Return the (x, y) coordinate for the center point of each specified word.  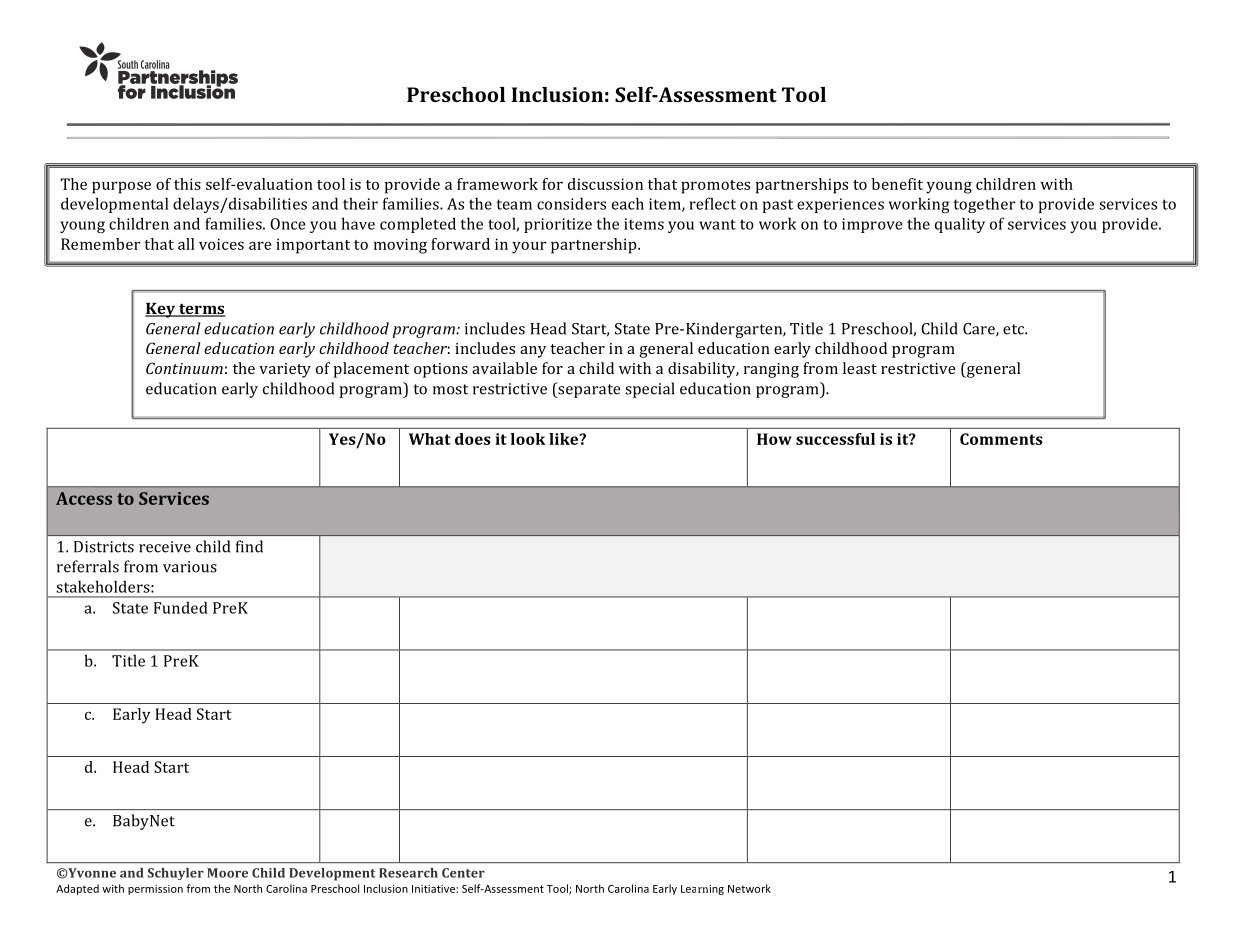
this (187, 184)
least (860, 368)
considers (571, 203)
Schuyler (176, 874)
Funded (181, 607)
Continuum (184, 368)
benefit (897, 184)
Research (408, 873)
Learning (702, 890)
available (504, 368)
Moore (227, 873)
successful (835, 439)
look (528, 439)
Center (463, 873)
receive (165, 547)
